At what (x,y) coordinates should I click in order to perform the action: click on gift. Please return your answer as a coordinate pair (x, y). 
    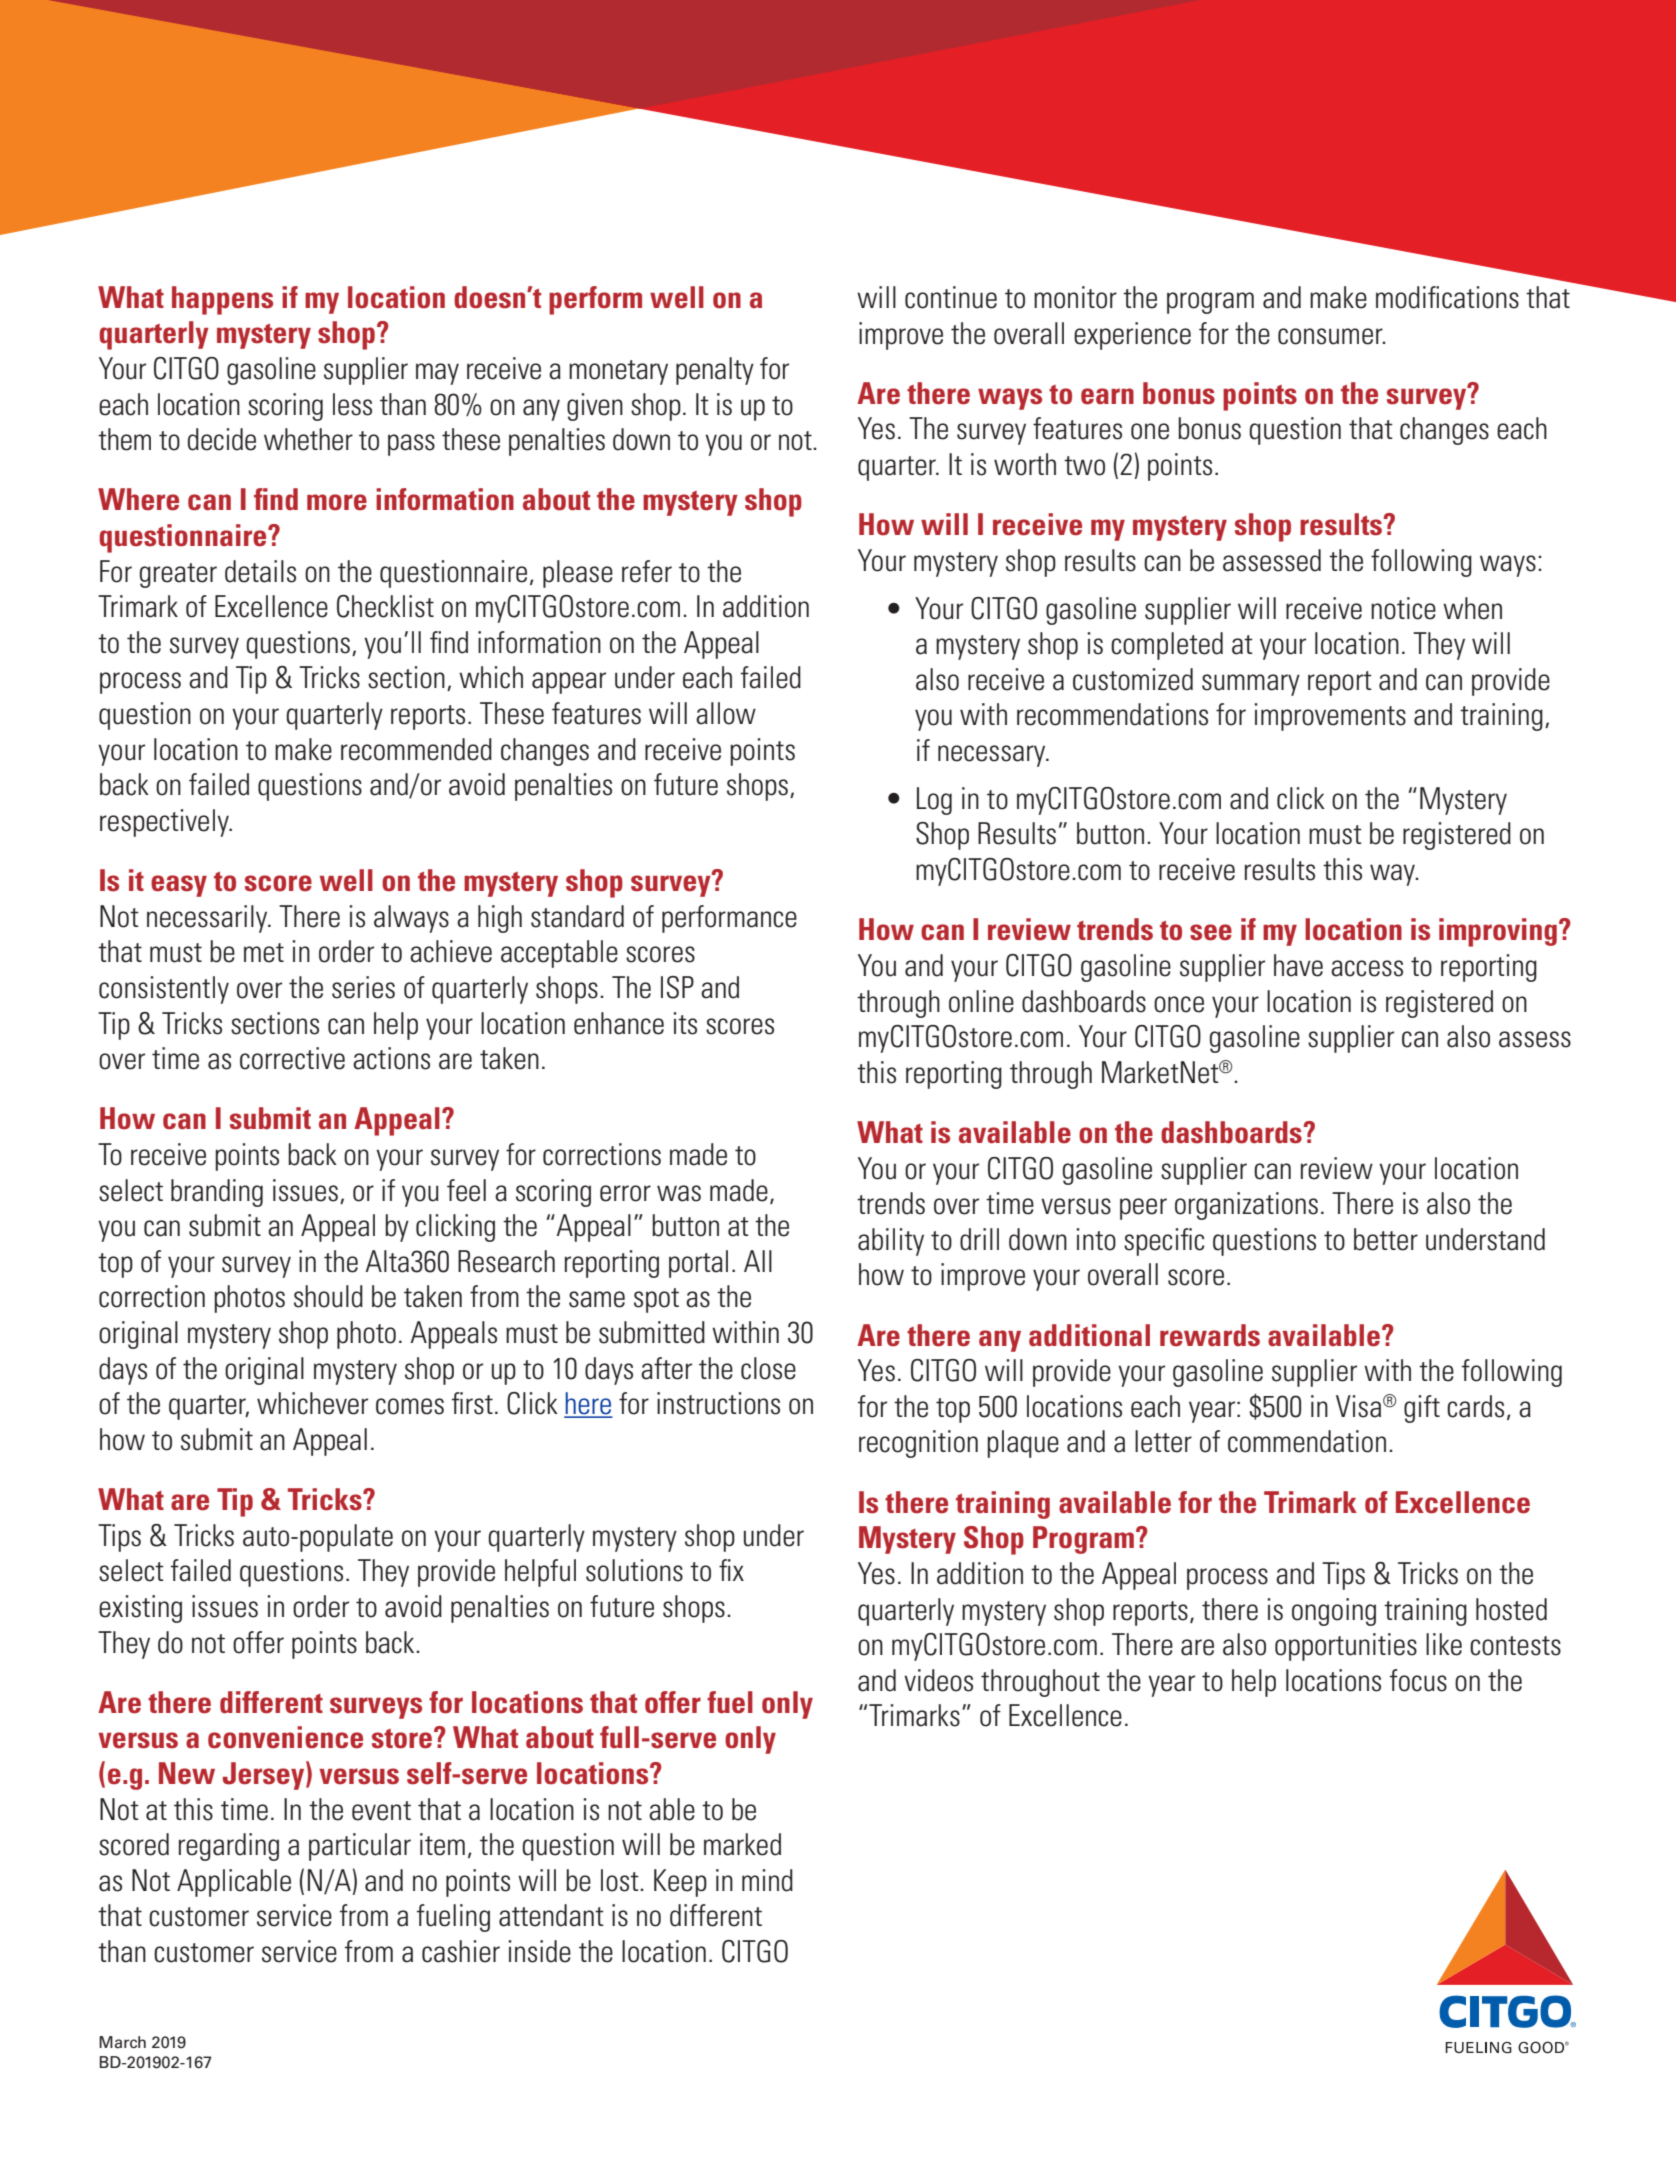
    Looking at the image, I should click on (1422, 1409).
